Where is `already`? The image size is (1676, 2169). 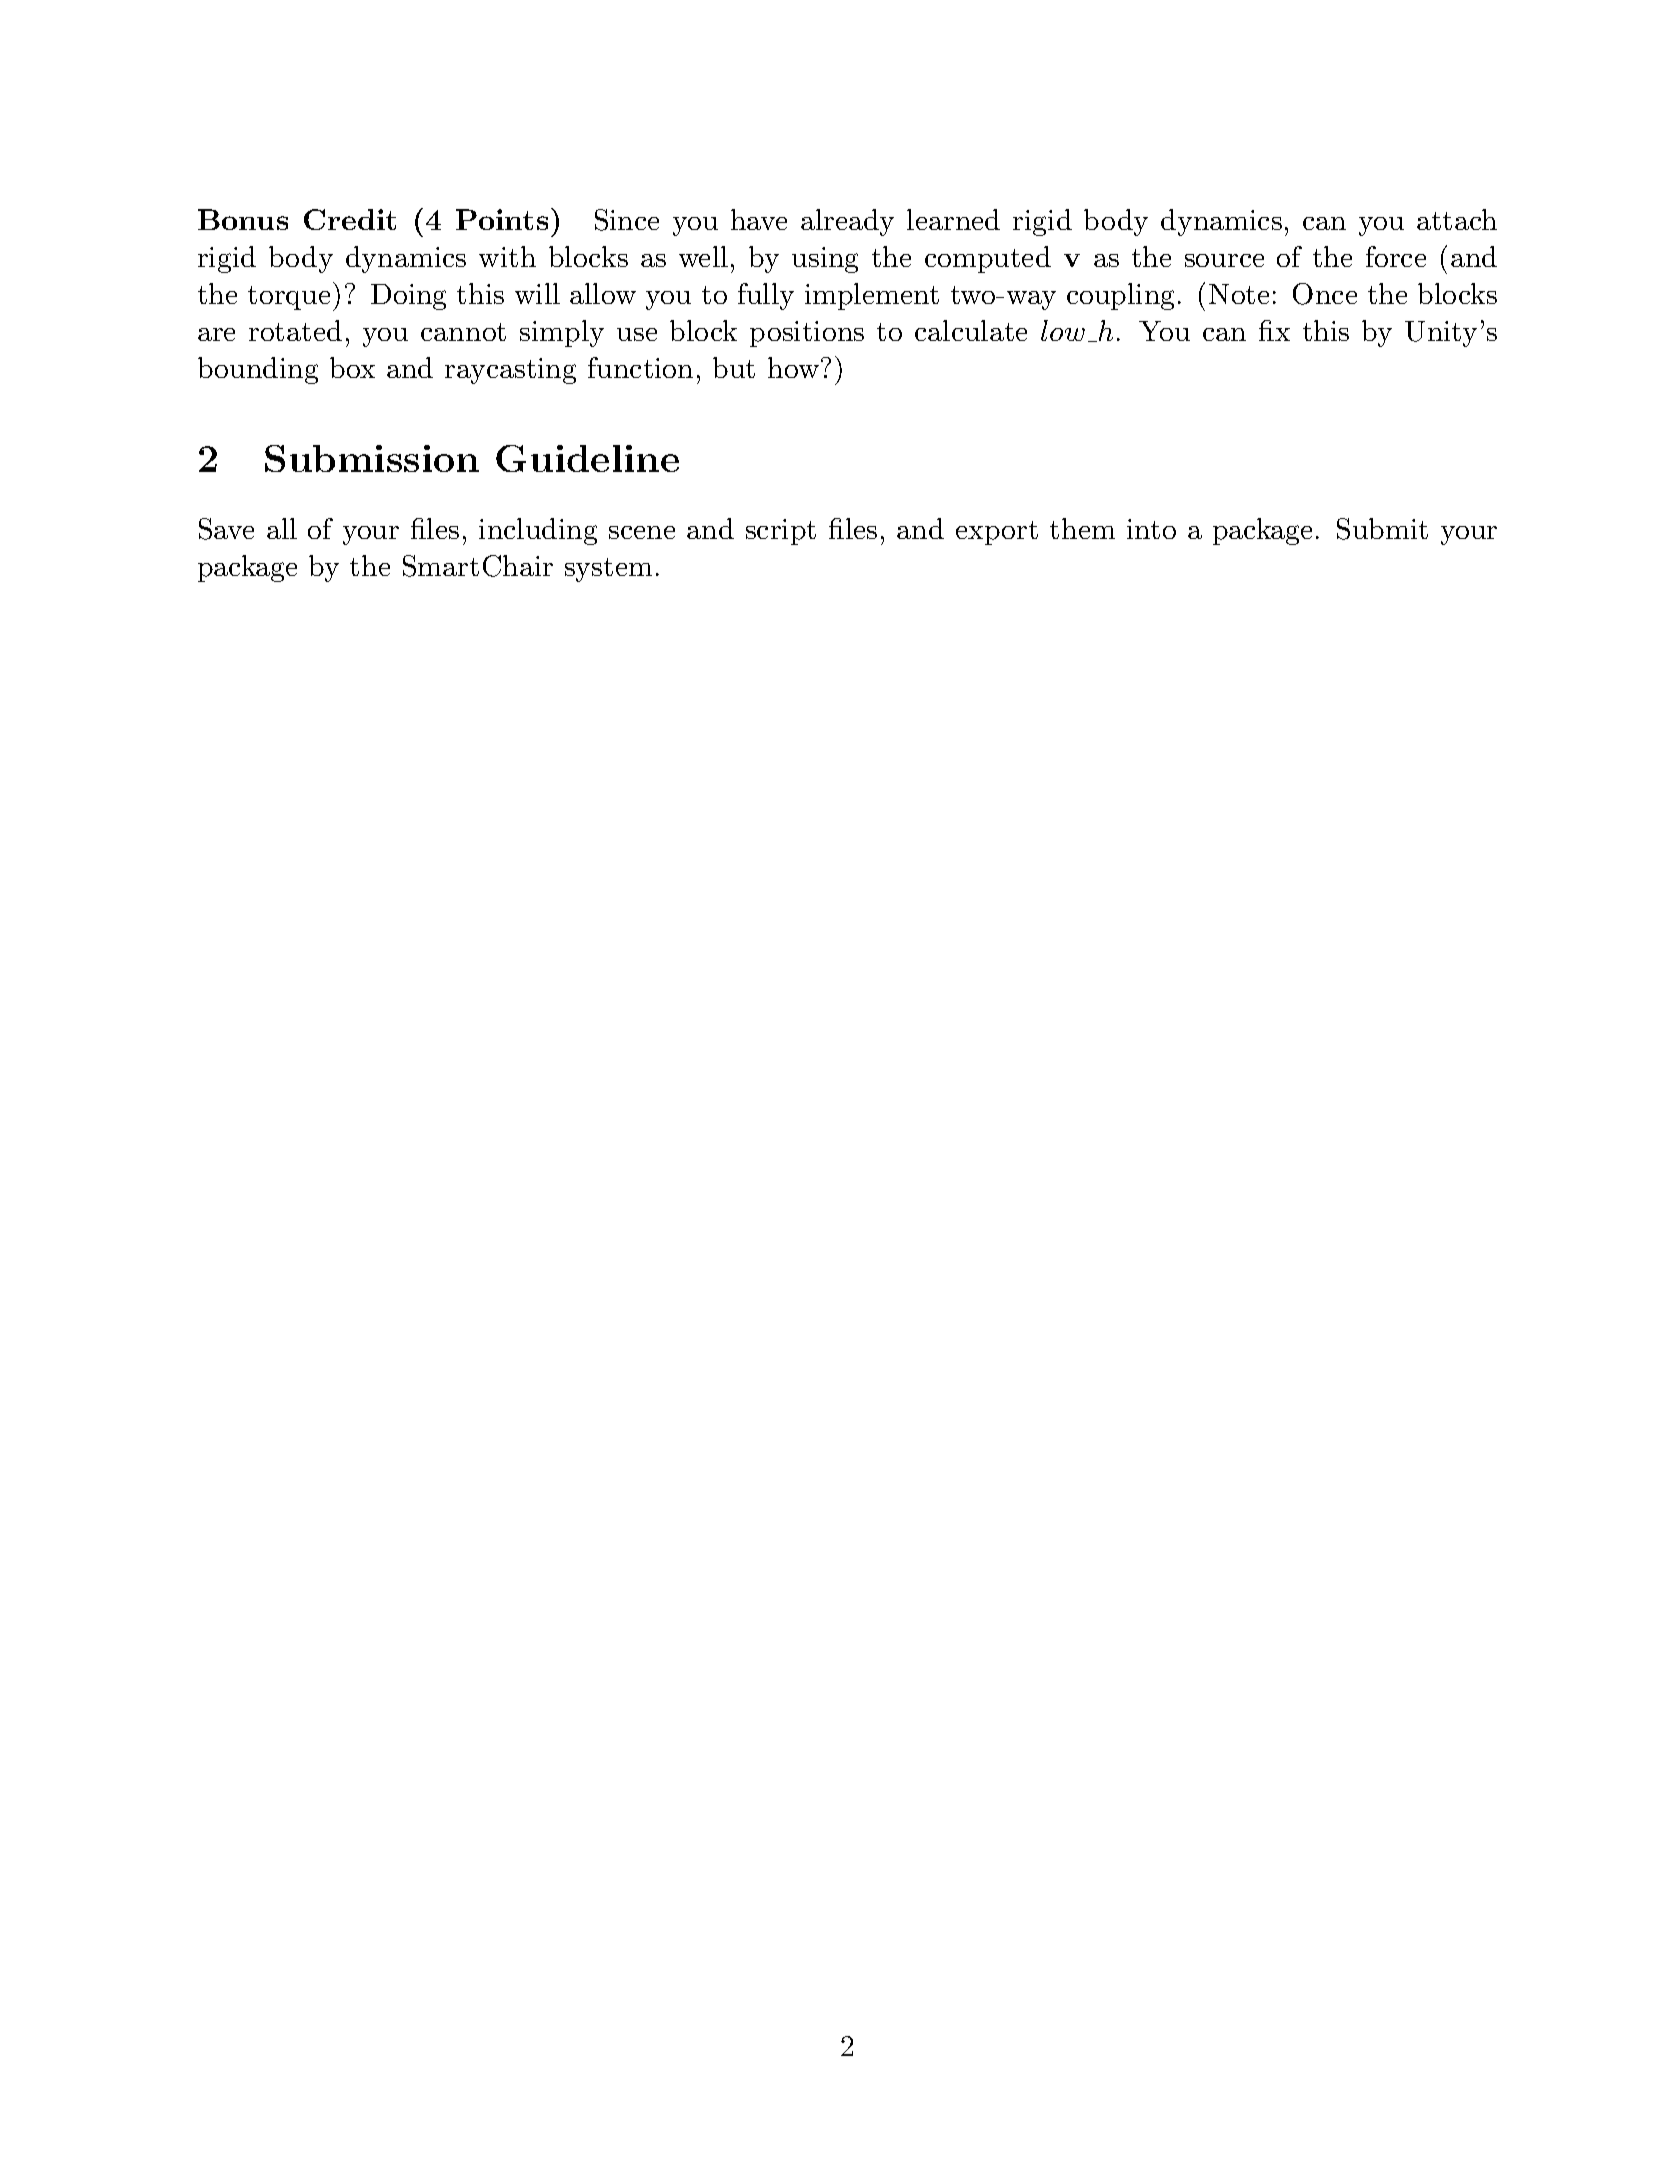
already is located at coordinates (847, 222).
